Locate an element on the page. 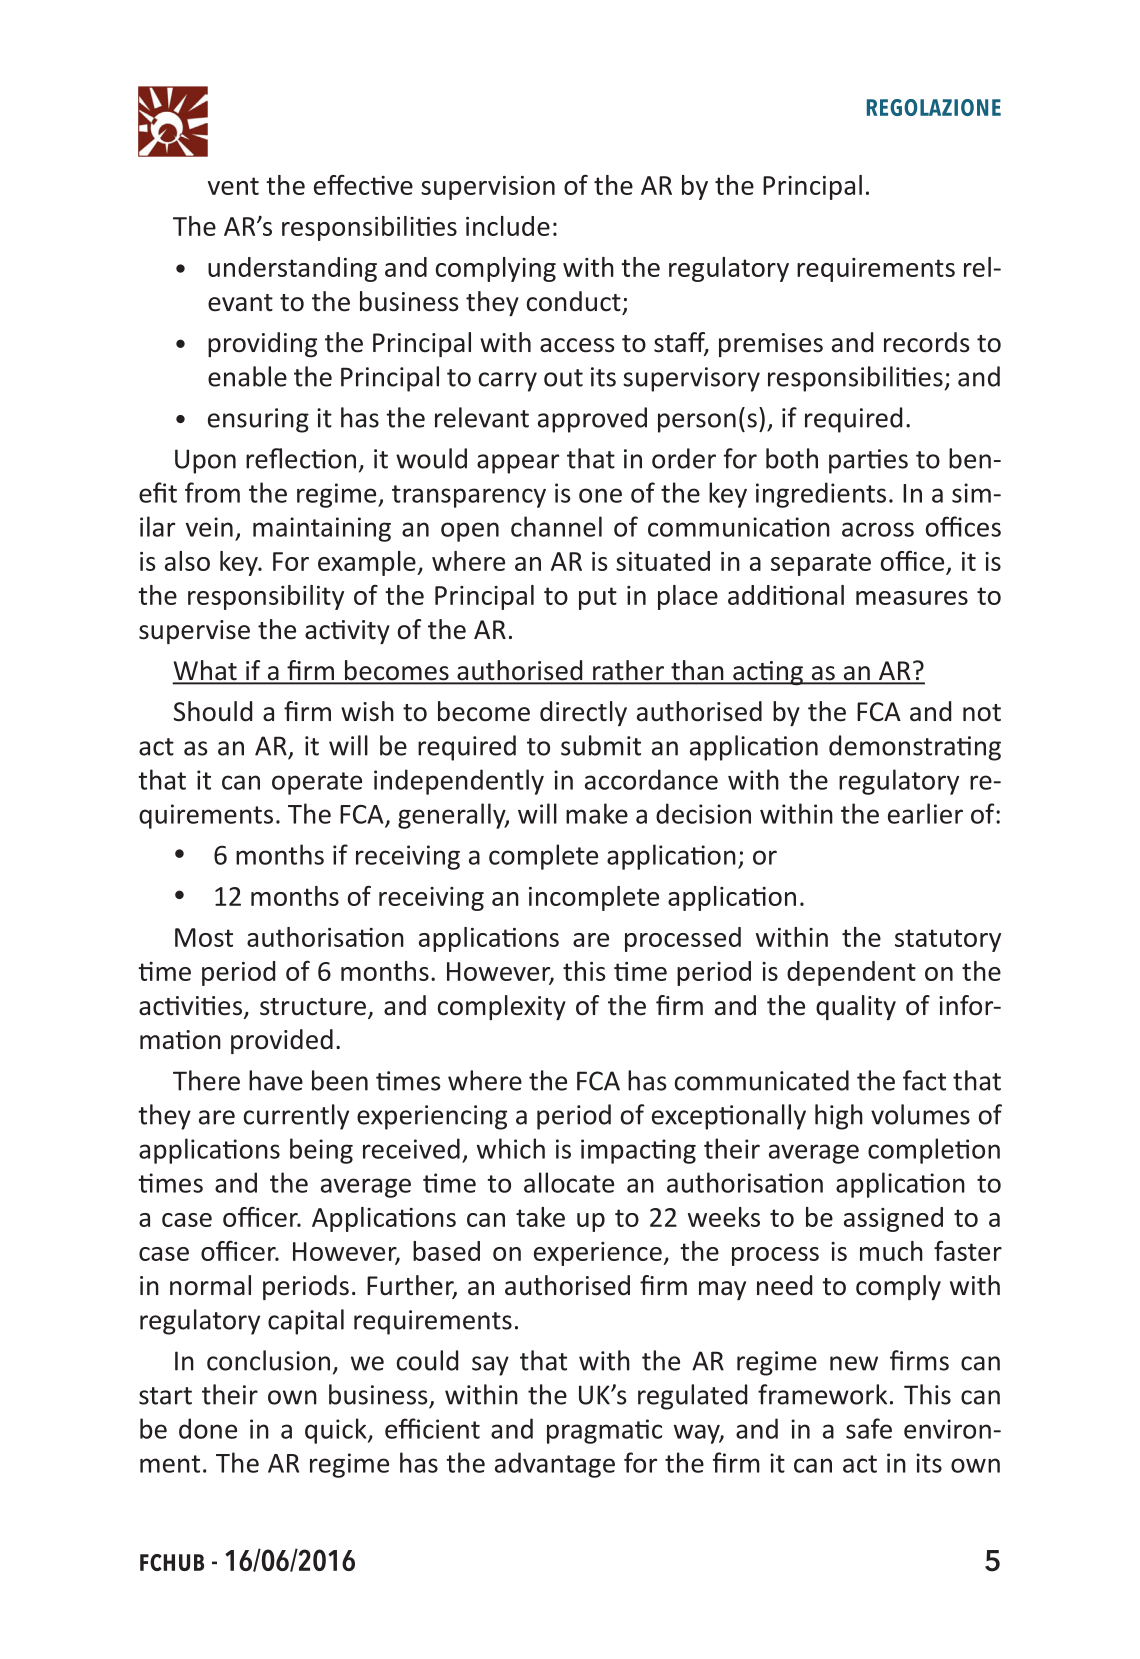  earlier is located at coordinates (925, 813).
